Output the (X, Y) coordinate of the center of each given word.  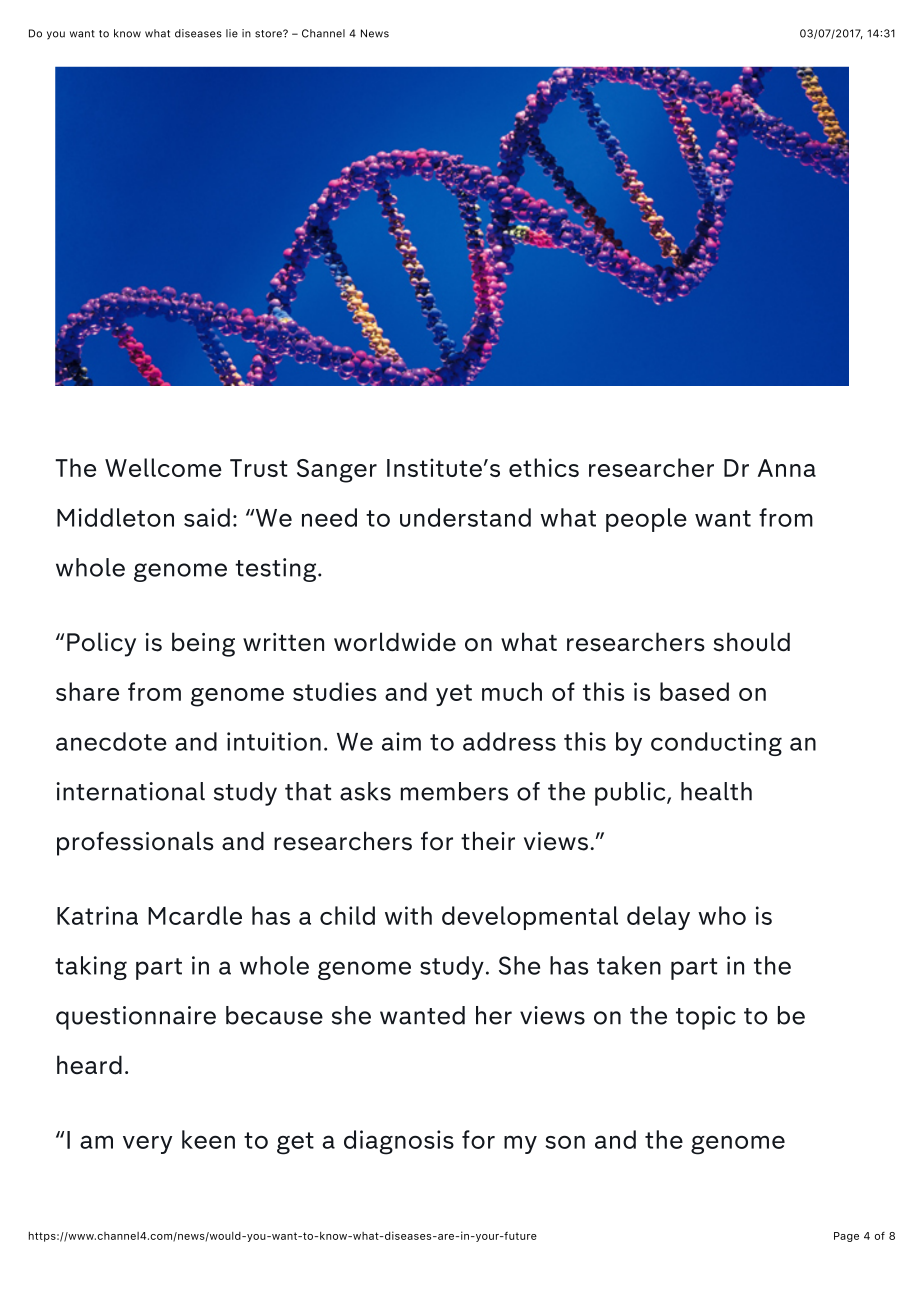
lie (232, 33)
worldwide (395, 642)
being (203, 644)
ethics (544, 467)
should (752, 642)
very (147, 1145)
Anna (787, 468)
